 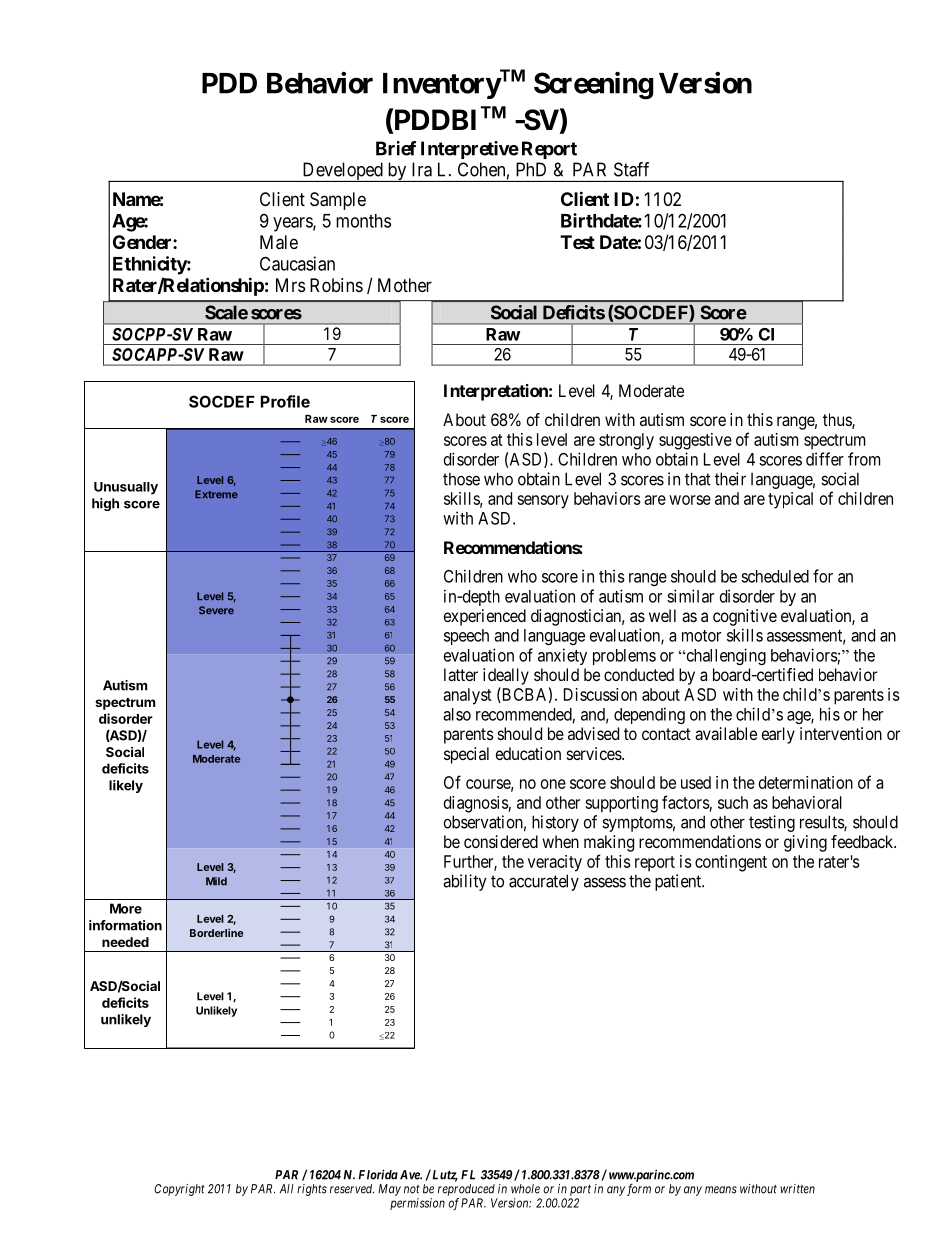 I want to click on Gender, so click(x=143, y=242).
